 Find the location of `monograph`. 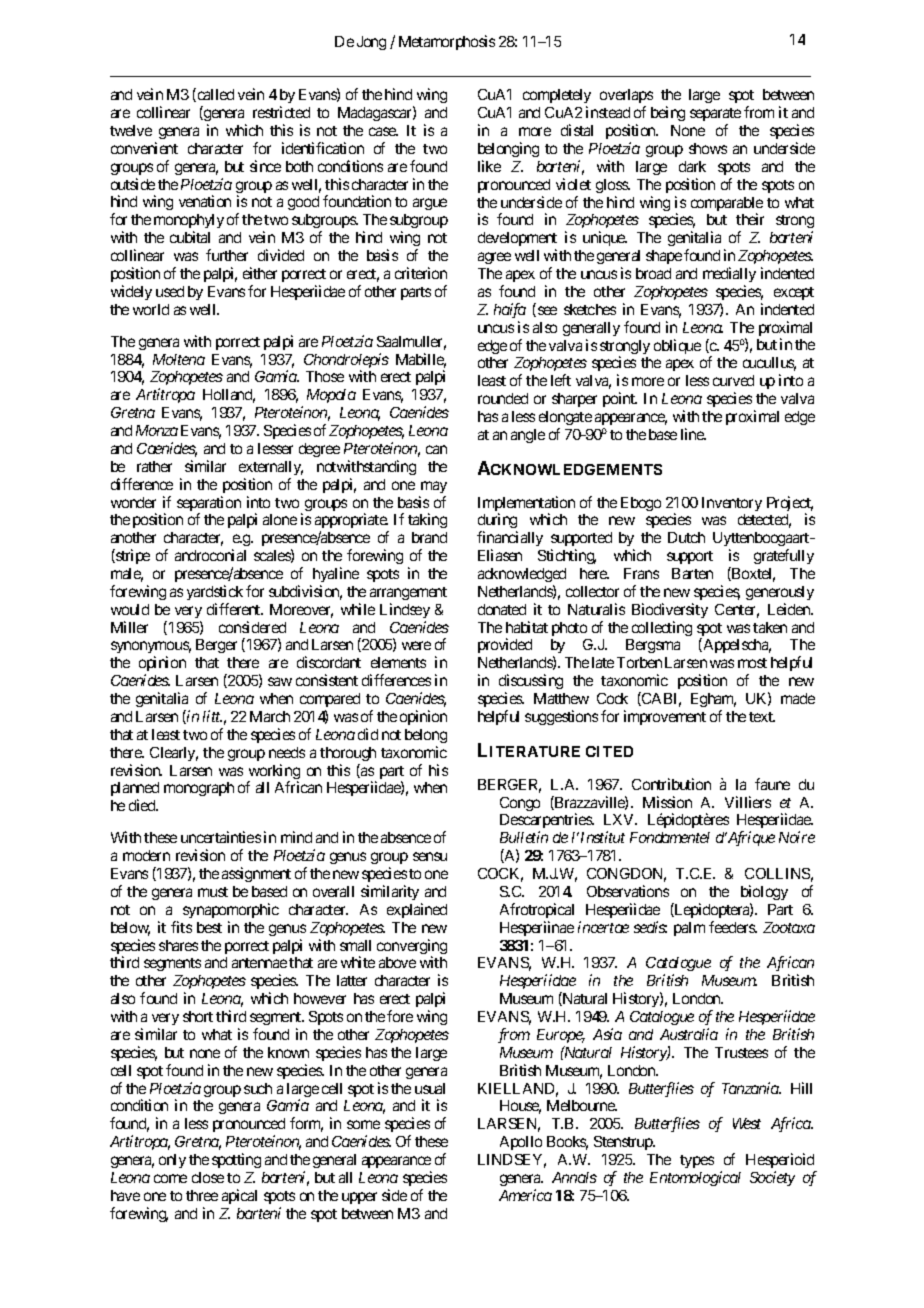

monograph is located at coordinates (199, 789).
